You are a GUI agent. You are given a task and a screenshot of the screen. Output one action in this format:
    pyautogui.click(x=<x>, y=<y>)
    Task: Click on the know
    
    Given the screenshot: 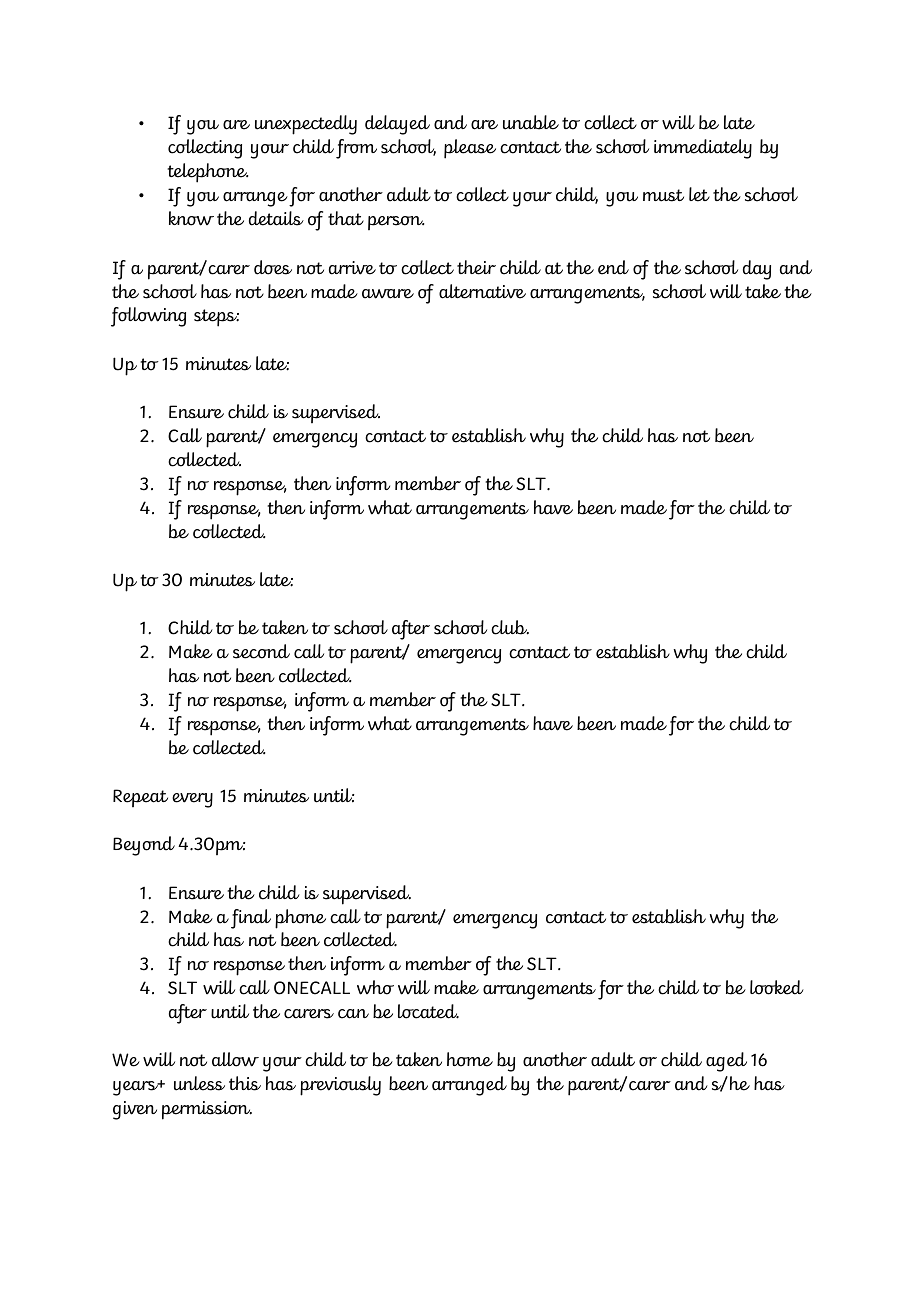 What is the action you would take?
    pyautogui.click(x=191, y=218)
